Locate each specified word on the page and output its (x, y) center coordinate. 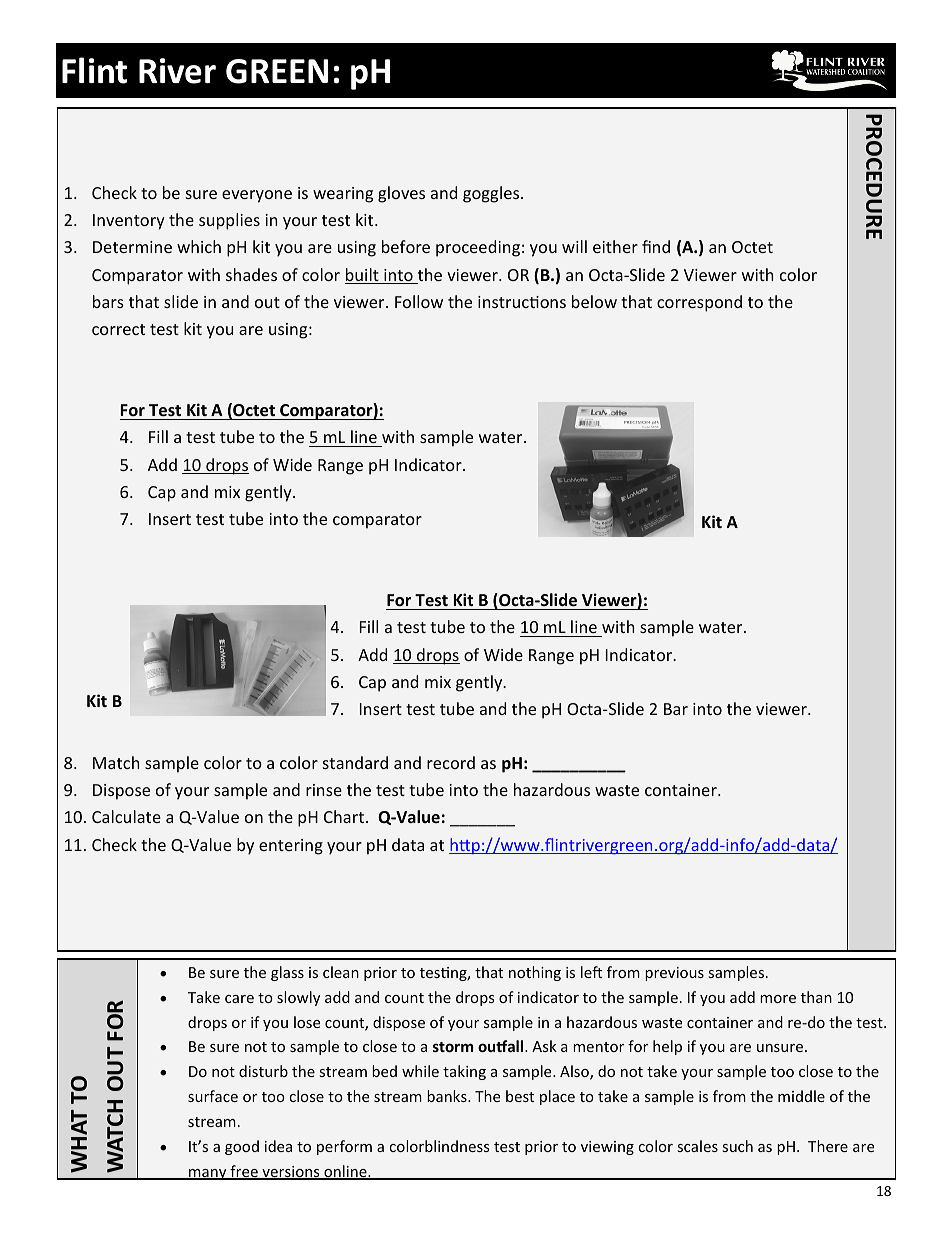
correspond (699, 303)
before (406, 246)
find (656, 246)
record (451, 762)
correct (118, 329)
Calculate (126, 816)
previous (674, 974)
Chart (345, 816)
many (208, 1174)
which (199, 246)
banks (448, 1096)
